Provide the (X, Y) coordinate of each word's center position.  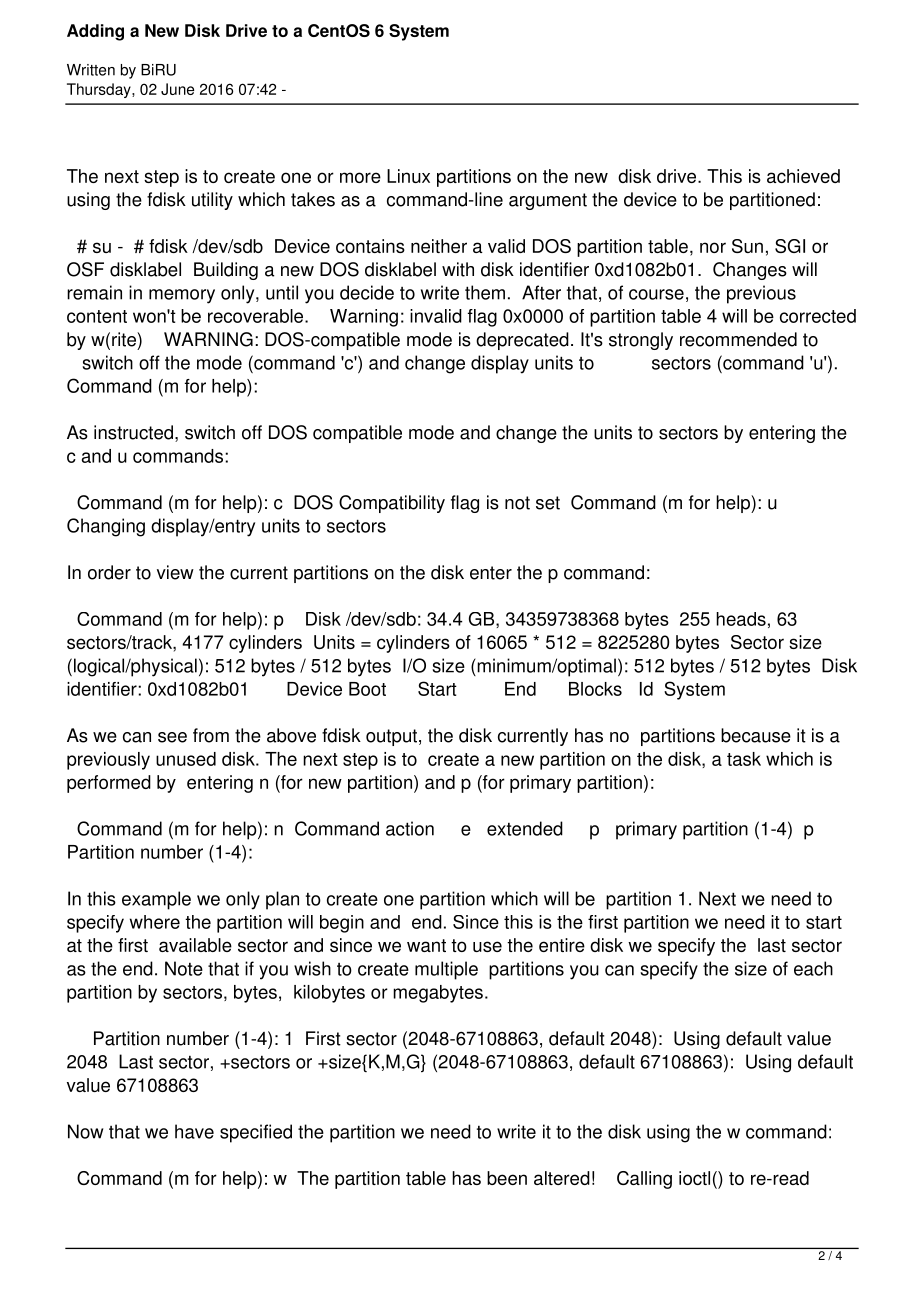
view (175, 572)
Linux (408, 176)
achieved (803, 176)
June (177, 89)
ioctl (694, 1178)
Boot (367, 689)
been (507, 1178)
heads (741, 619)
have (194, 1131)
